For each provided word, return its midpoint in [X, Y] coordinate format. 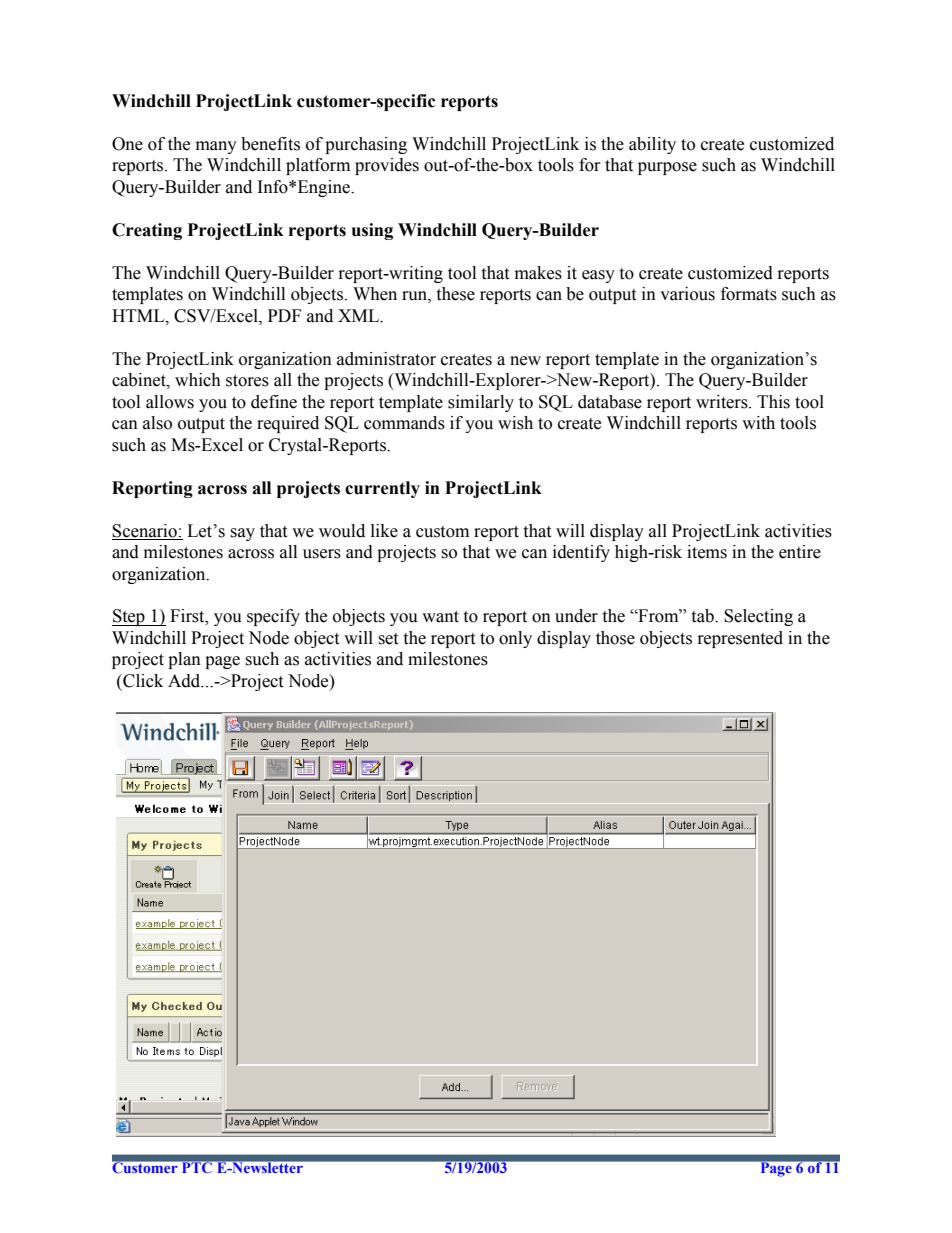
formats [749, 294]
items [707, 552]
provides [387, 166]
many [216, 147]
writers [723, 402]
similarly [481, 403]
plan [184, 660]
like [384, 531]
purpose [667, 168]
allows [170, 402]
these [455, 294]
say [242, 534]
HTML [139, 316]
